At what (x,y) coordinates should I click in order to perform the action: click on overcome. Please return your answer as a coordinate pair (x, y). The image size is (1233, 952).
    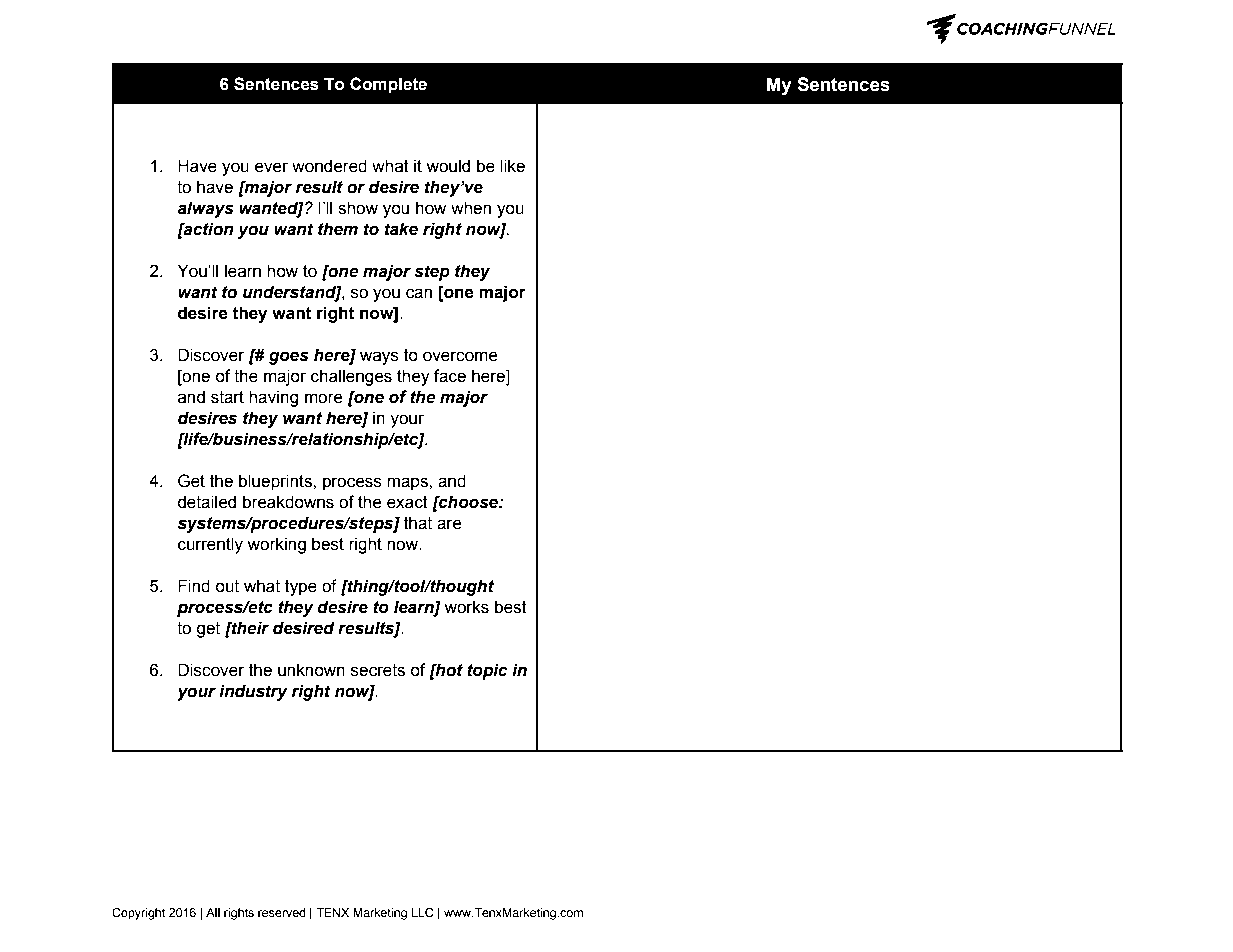
    Looking at the image, I should click on (460, 356).
